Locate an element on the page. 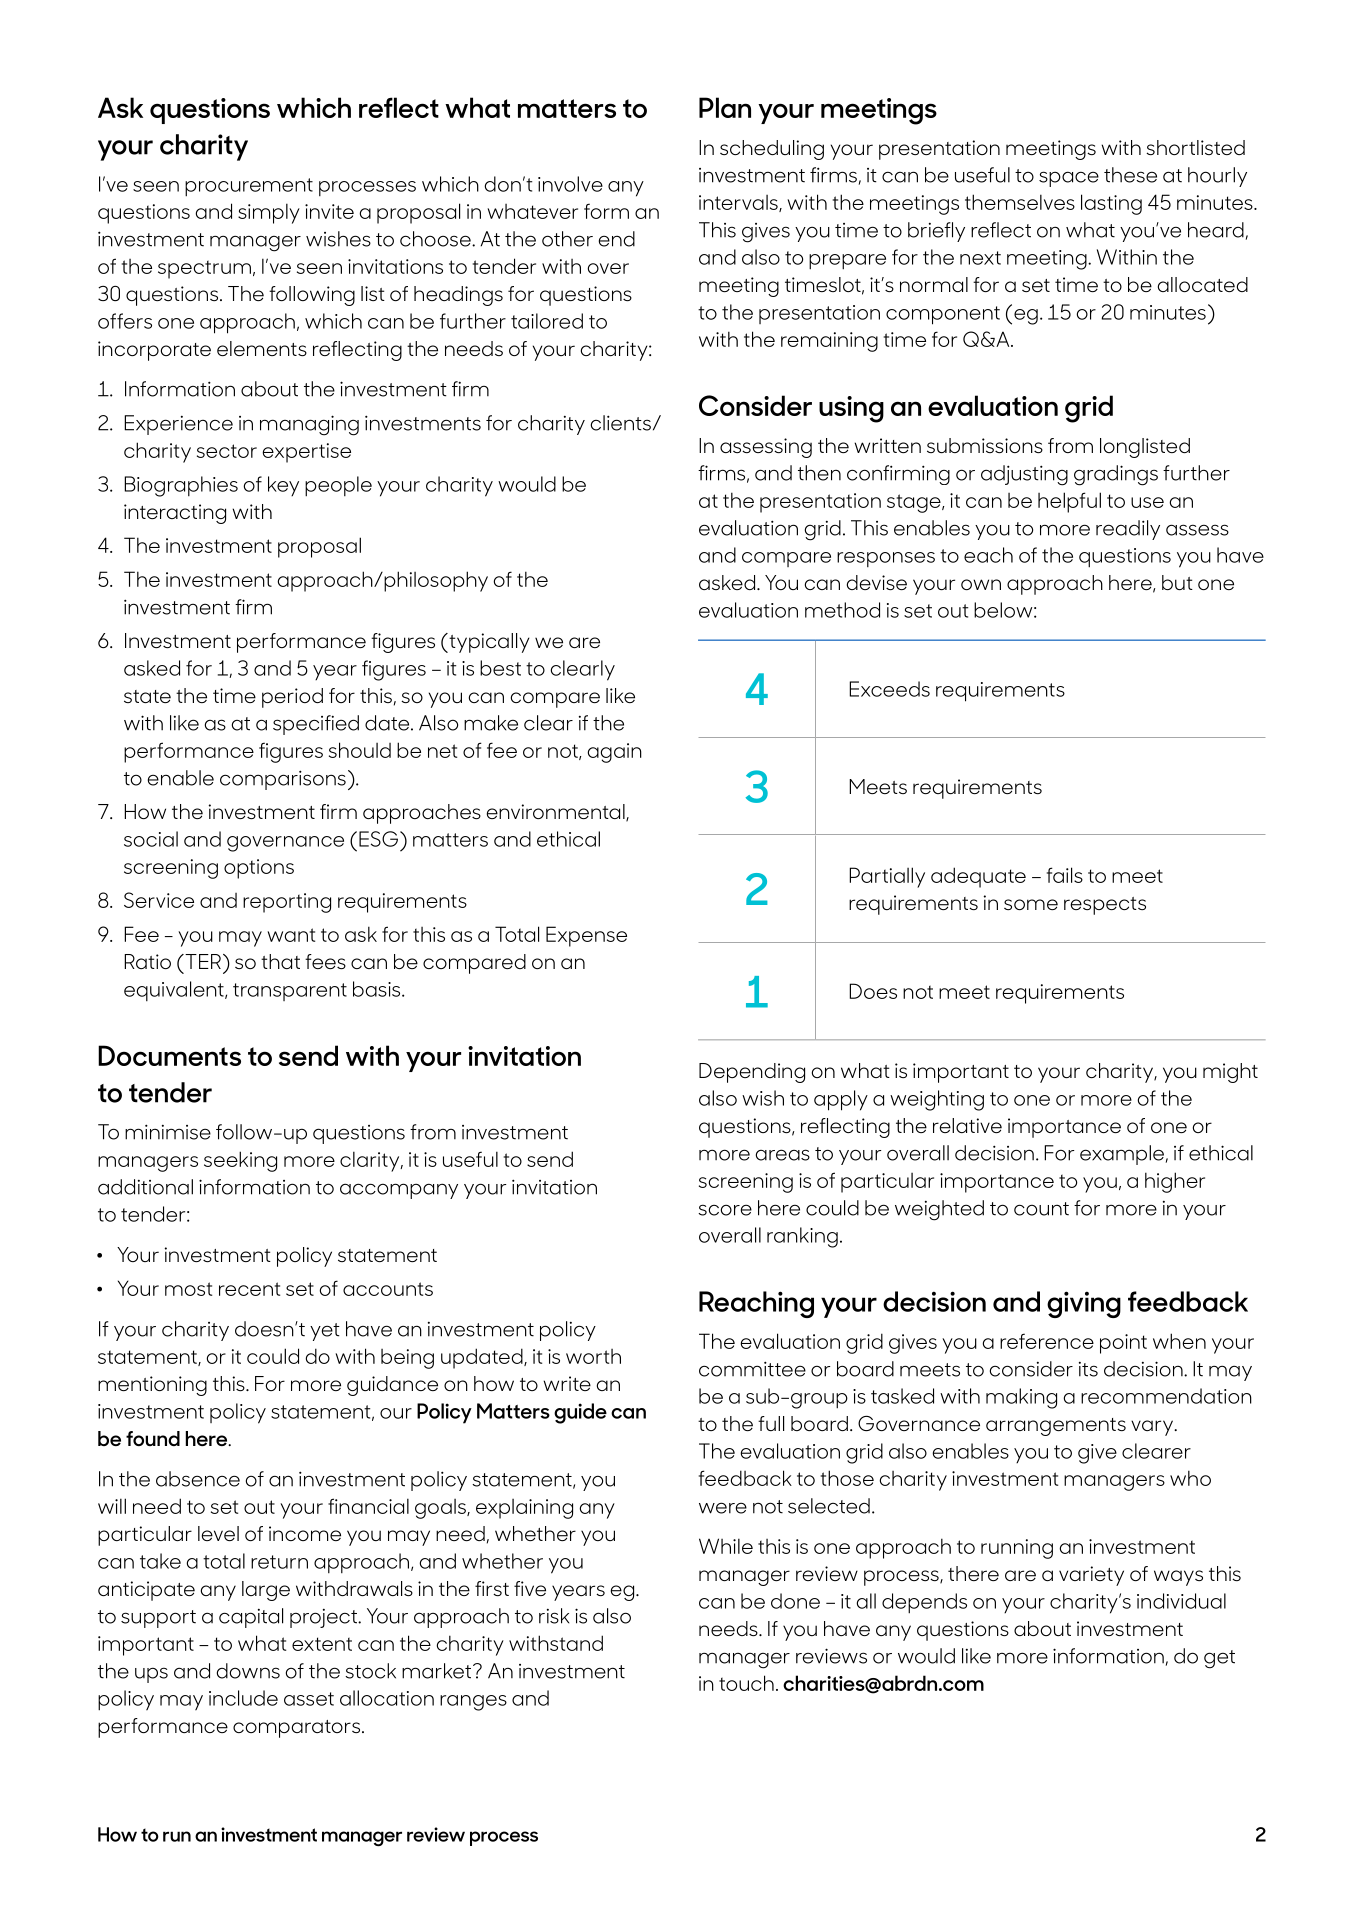 This image has width=1361, height=1924. Expense is located at coordinates (586, 936).
